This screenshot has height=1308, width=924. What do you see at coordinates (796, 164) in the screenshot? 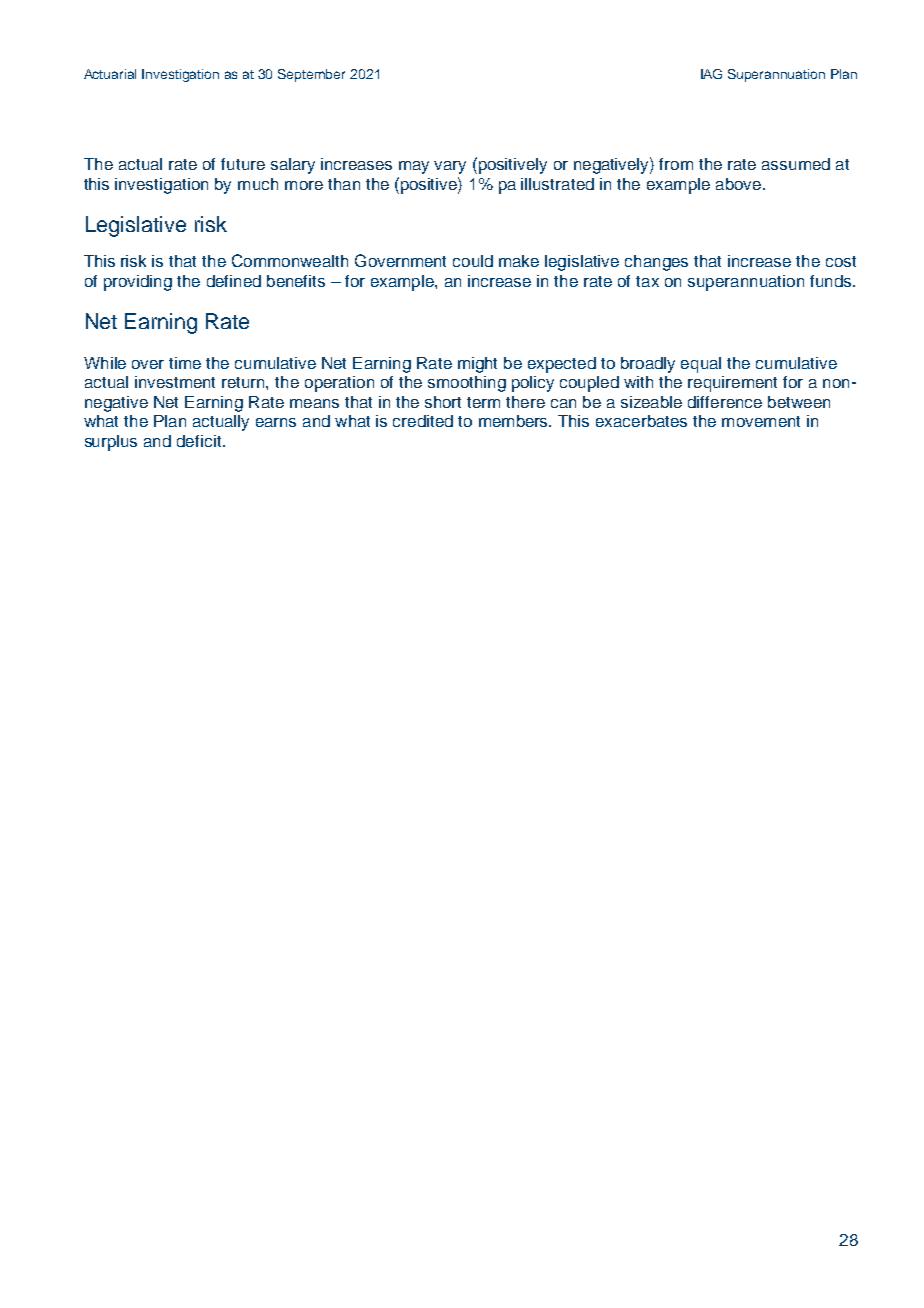
I see `assumed` at bounding box center [796, 164].
